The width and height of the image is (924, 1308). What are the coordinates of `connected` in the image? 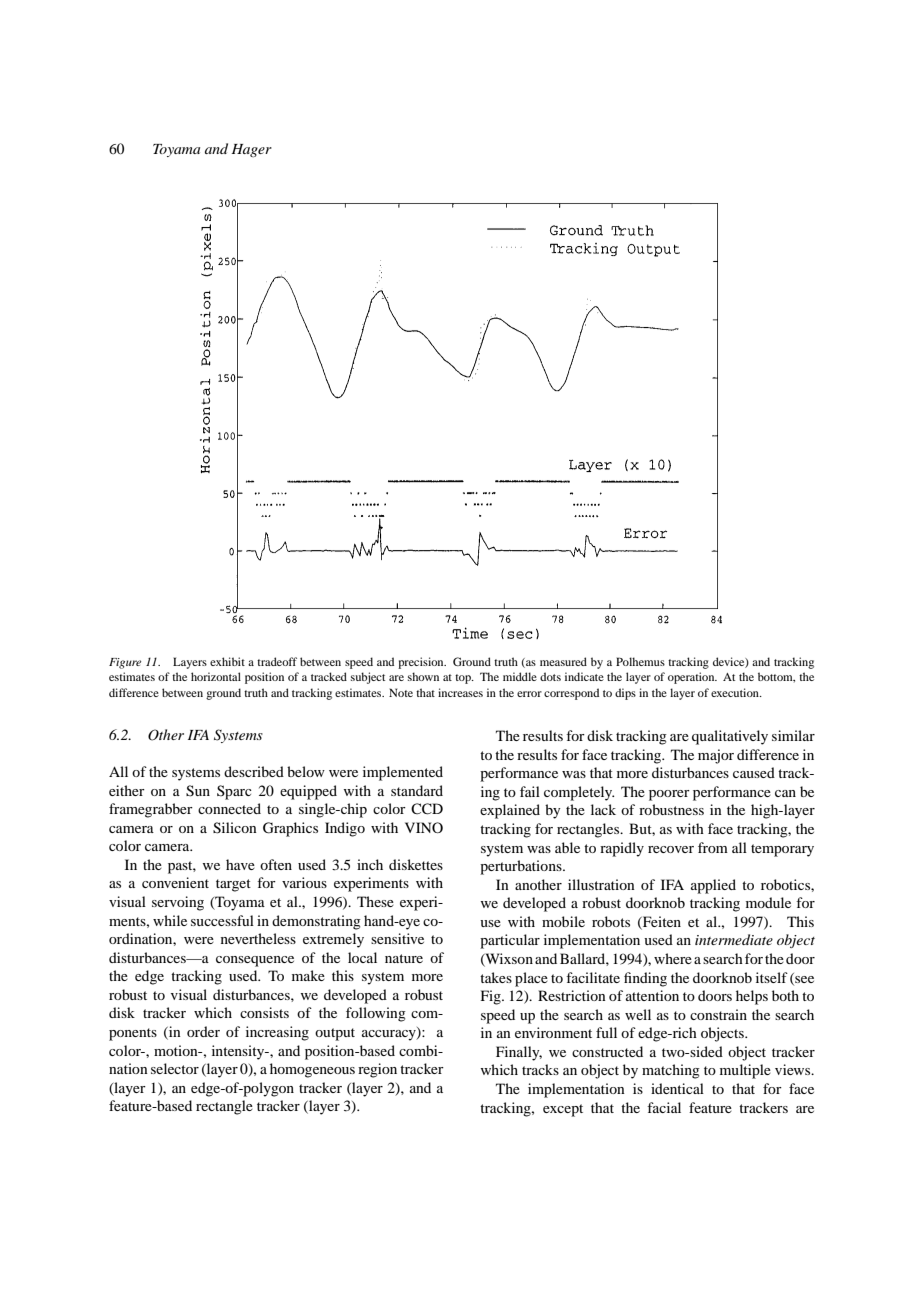 It's located at (229, 808).
